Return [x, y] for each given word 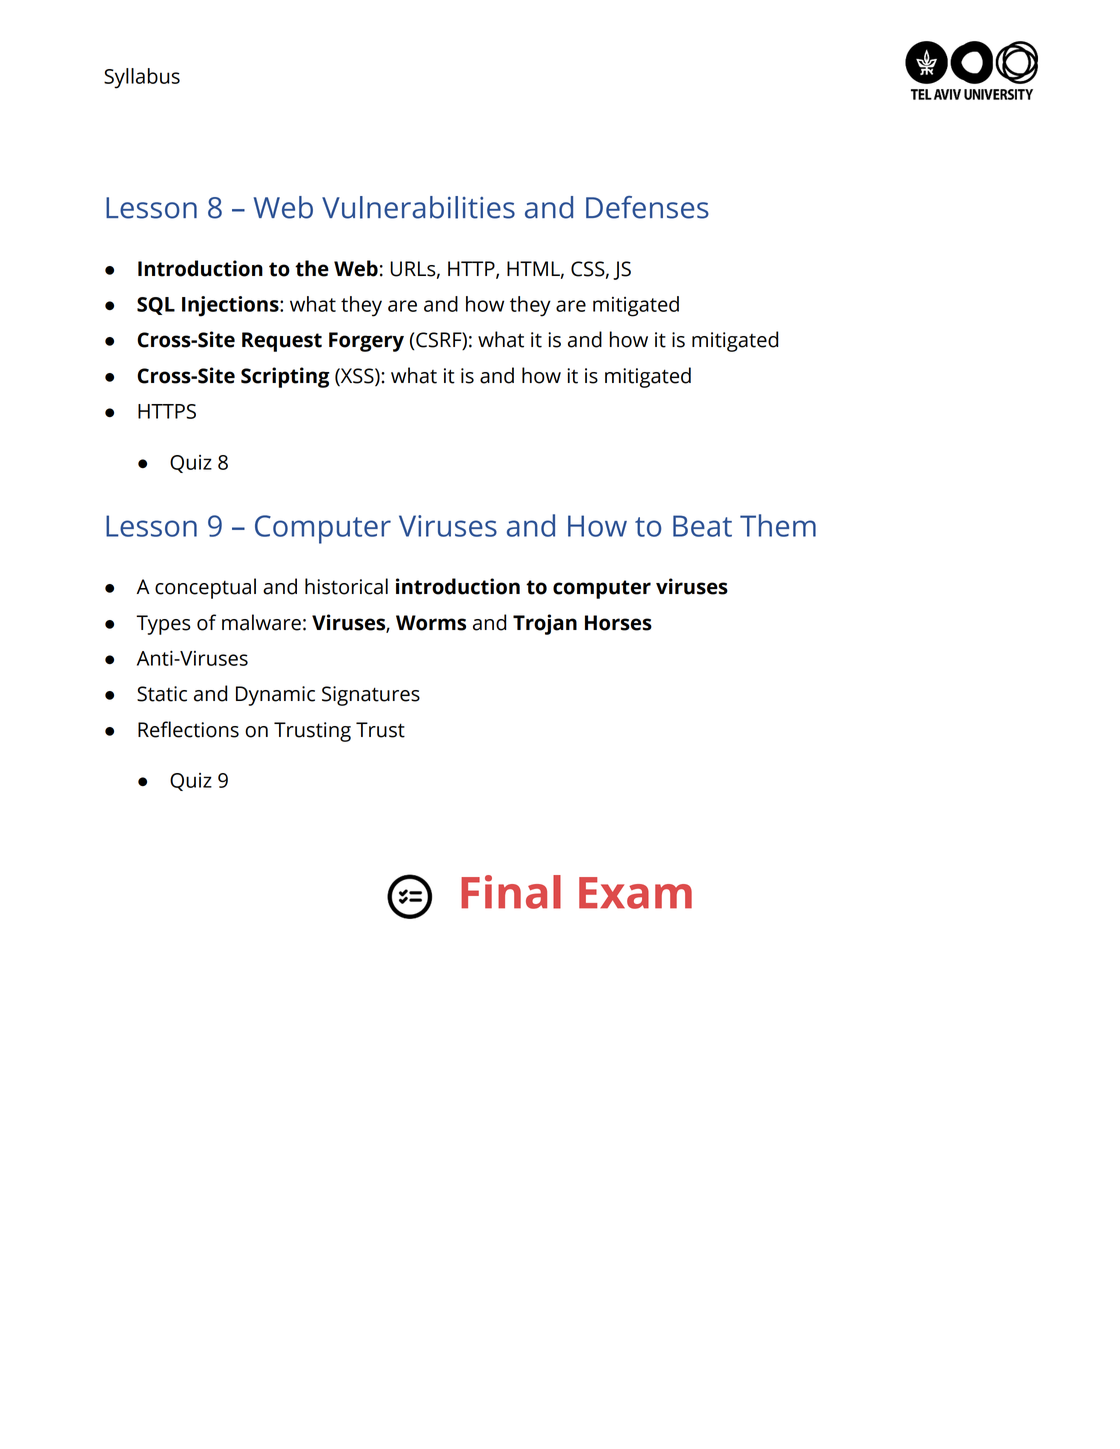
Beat [702, 526]
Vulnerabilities [418, 207]
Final [511, 892]
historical [346, 586]
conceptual [205, 588]
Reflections [188, 729]
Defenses [647, 207]
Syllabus [142, 78]
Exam [635, 893]
